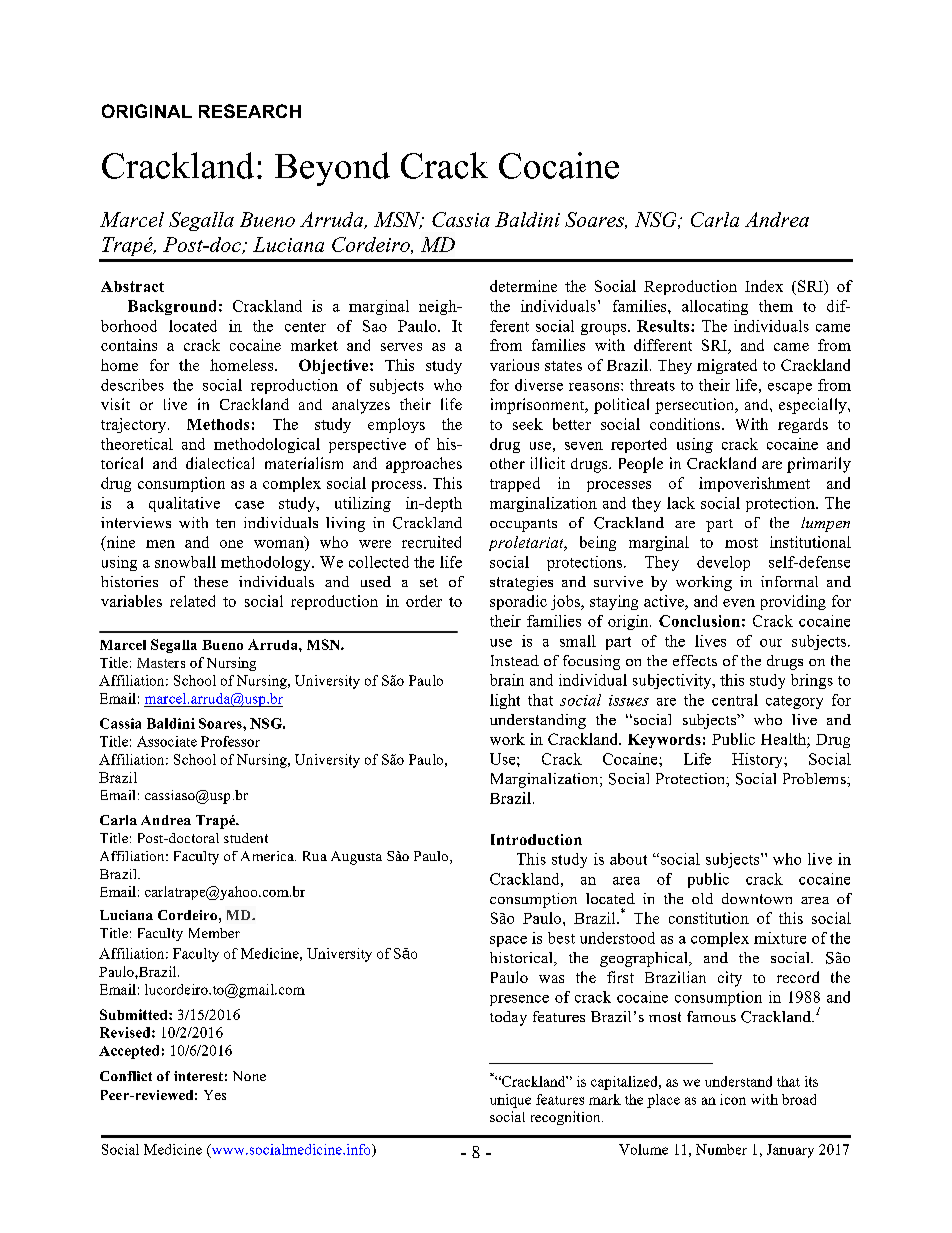  What do you see at coordinates (250, 111) in the image?
I see `RESEARCH` at bounding box center [250, 111].
